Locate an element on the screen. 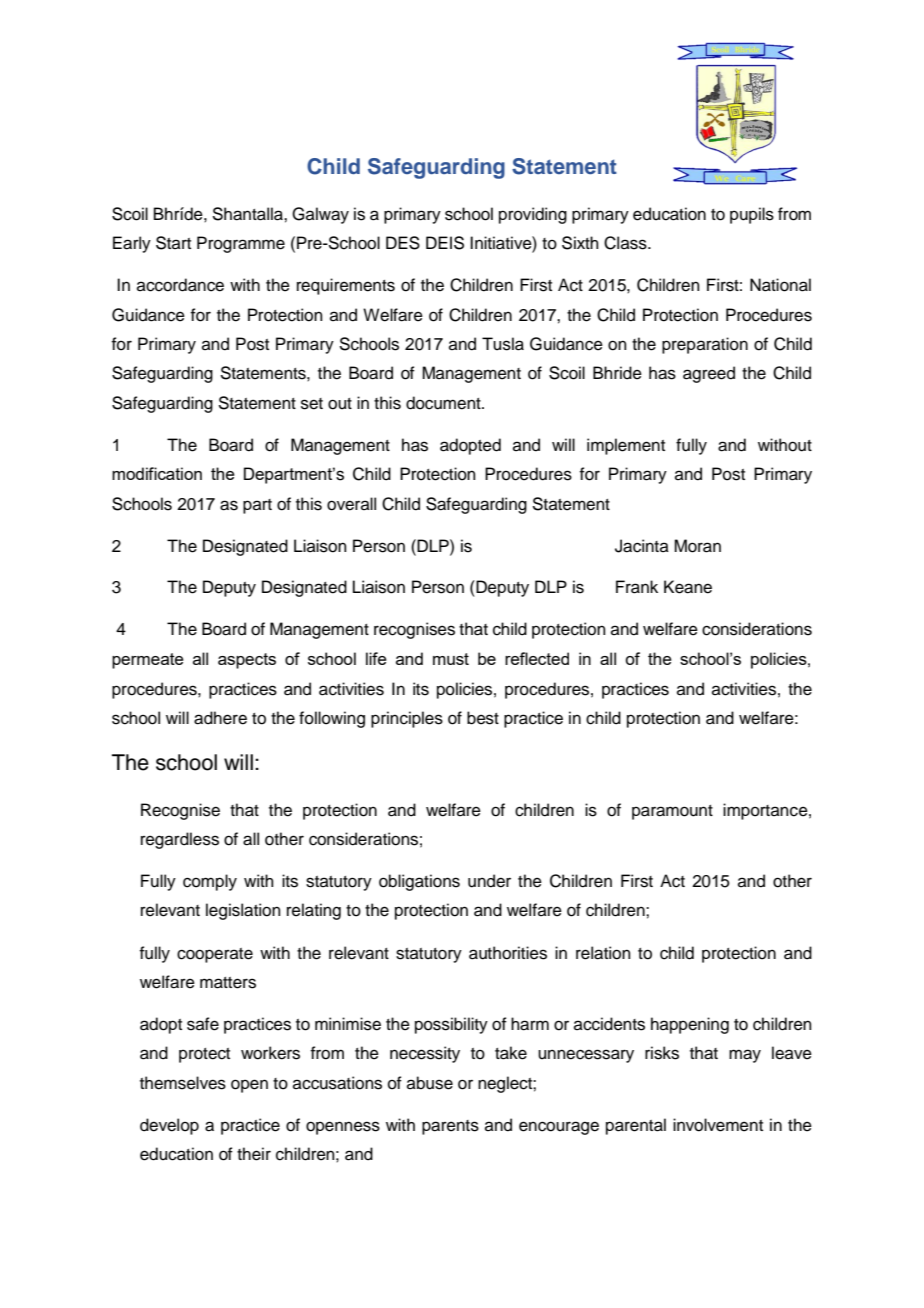  providing is located at coordinates (533, 215).
